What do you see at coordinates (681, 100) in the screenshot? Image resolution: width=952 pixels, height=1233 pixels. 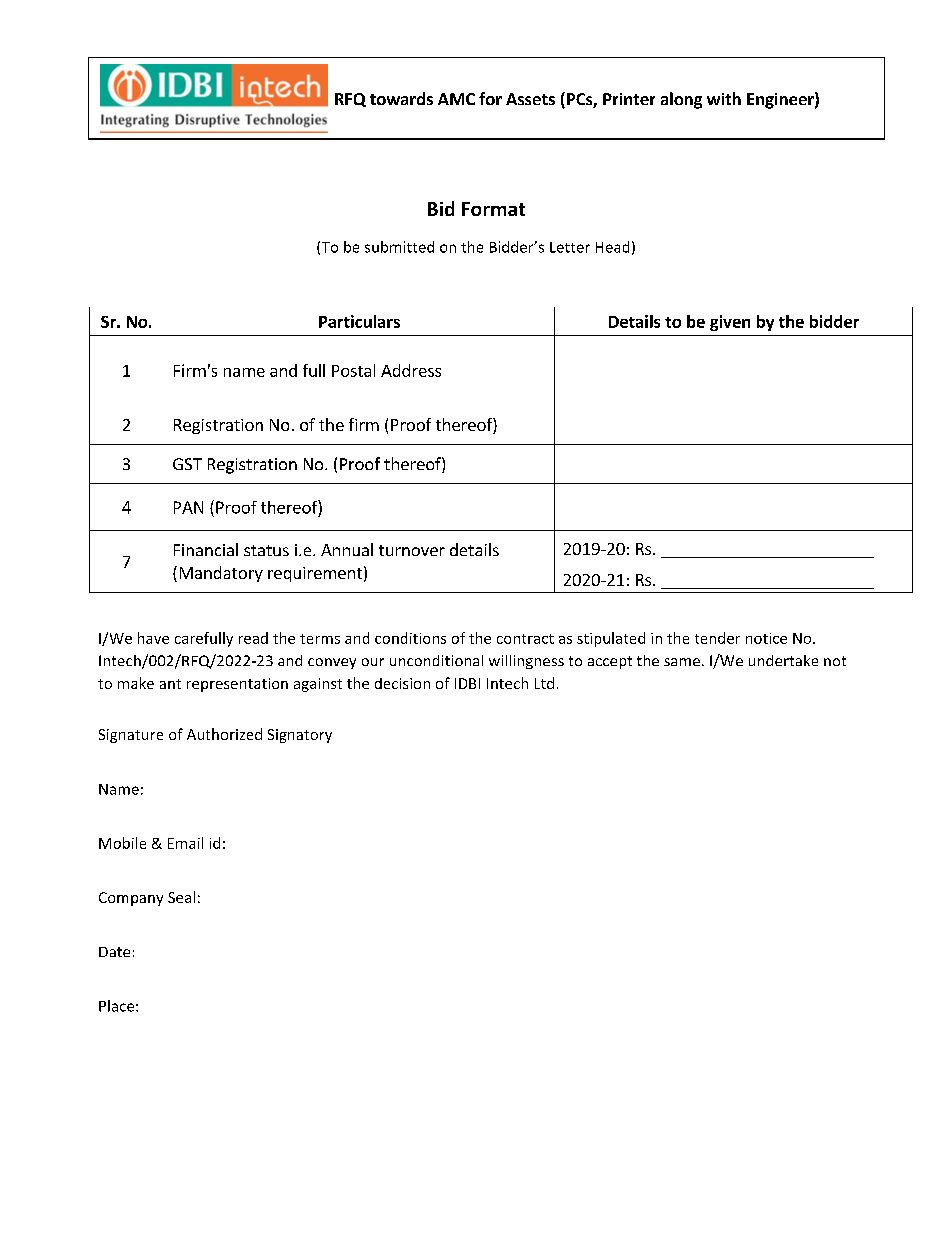 I see `along` at bounding box center [681, 100].
